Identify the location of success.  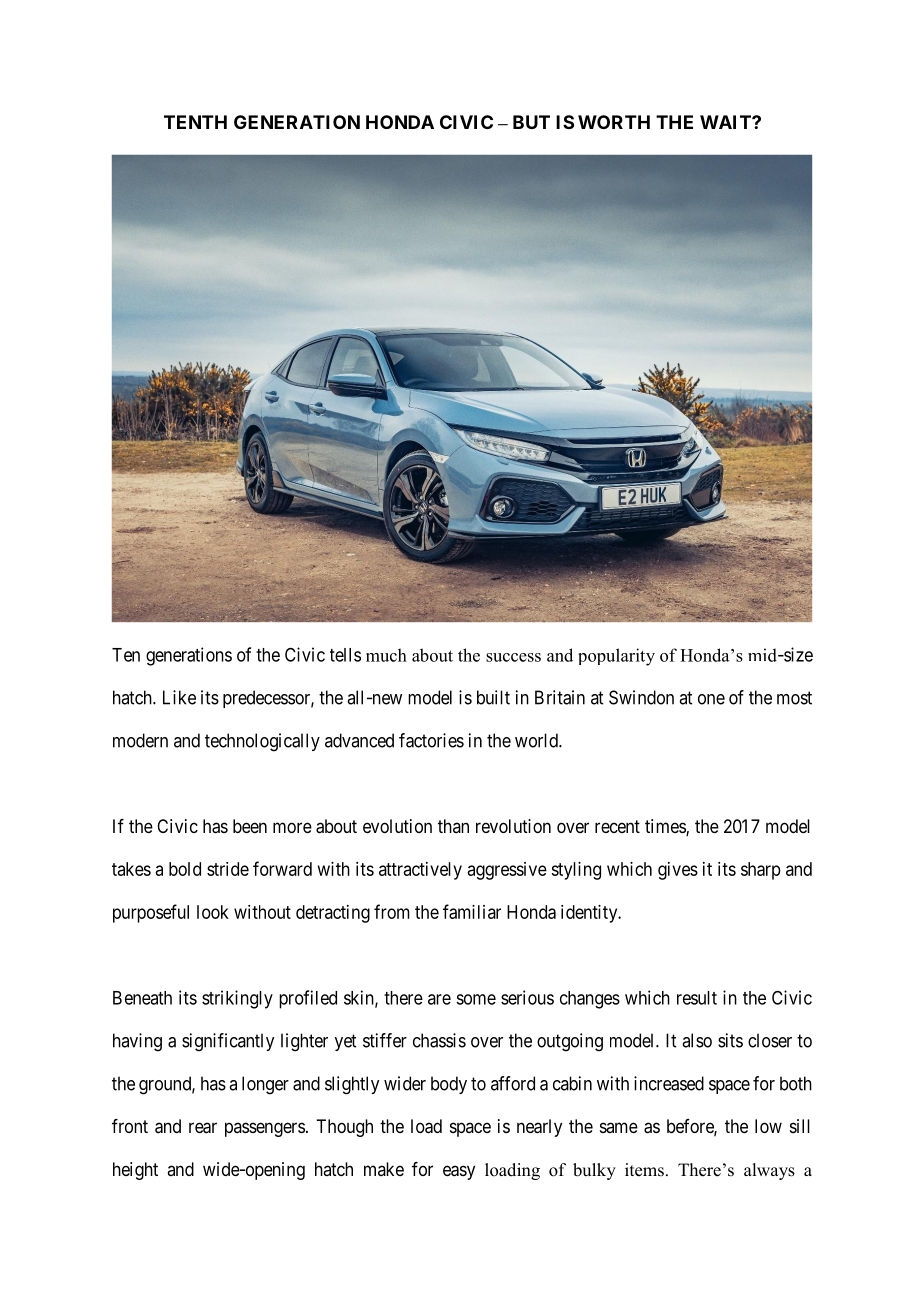
(513, 657).
